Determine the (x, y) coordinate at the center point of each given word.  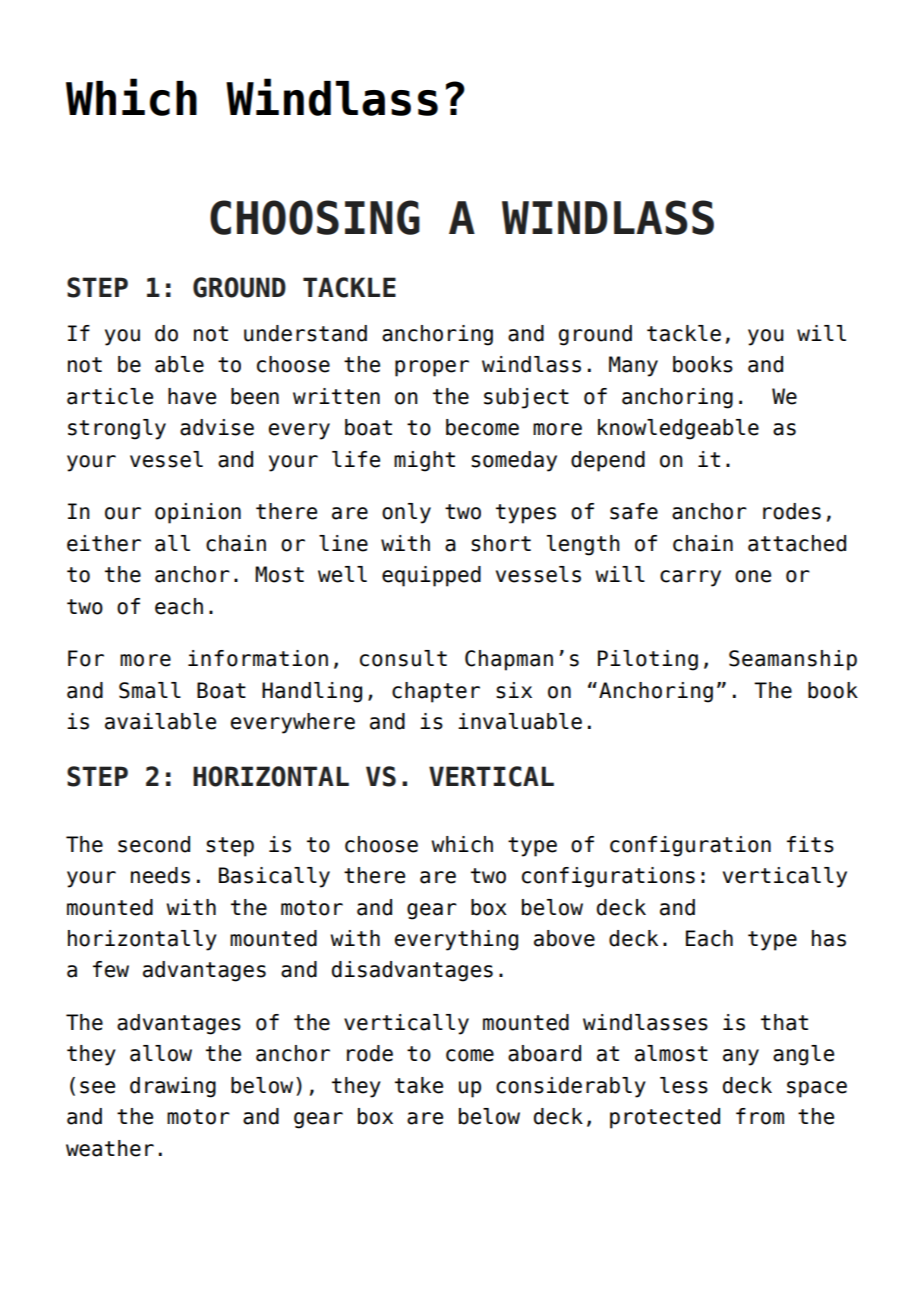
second (154, 844)
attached (797, 543)
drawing (173, 1087)
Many (633, 366)
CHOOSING (315, 217)
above (564, 938)
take (419, 1085)
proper (432, 368)
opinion (198, 513)
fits (810, 844)
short (501, 543)
